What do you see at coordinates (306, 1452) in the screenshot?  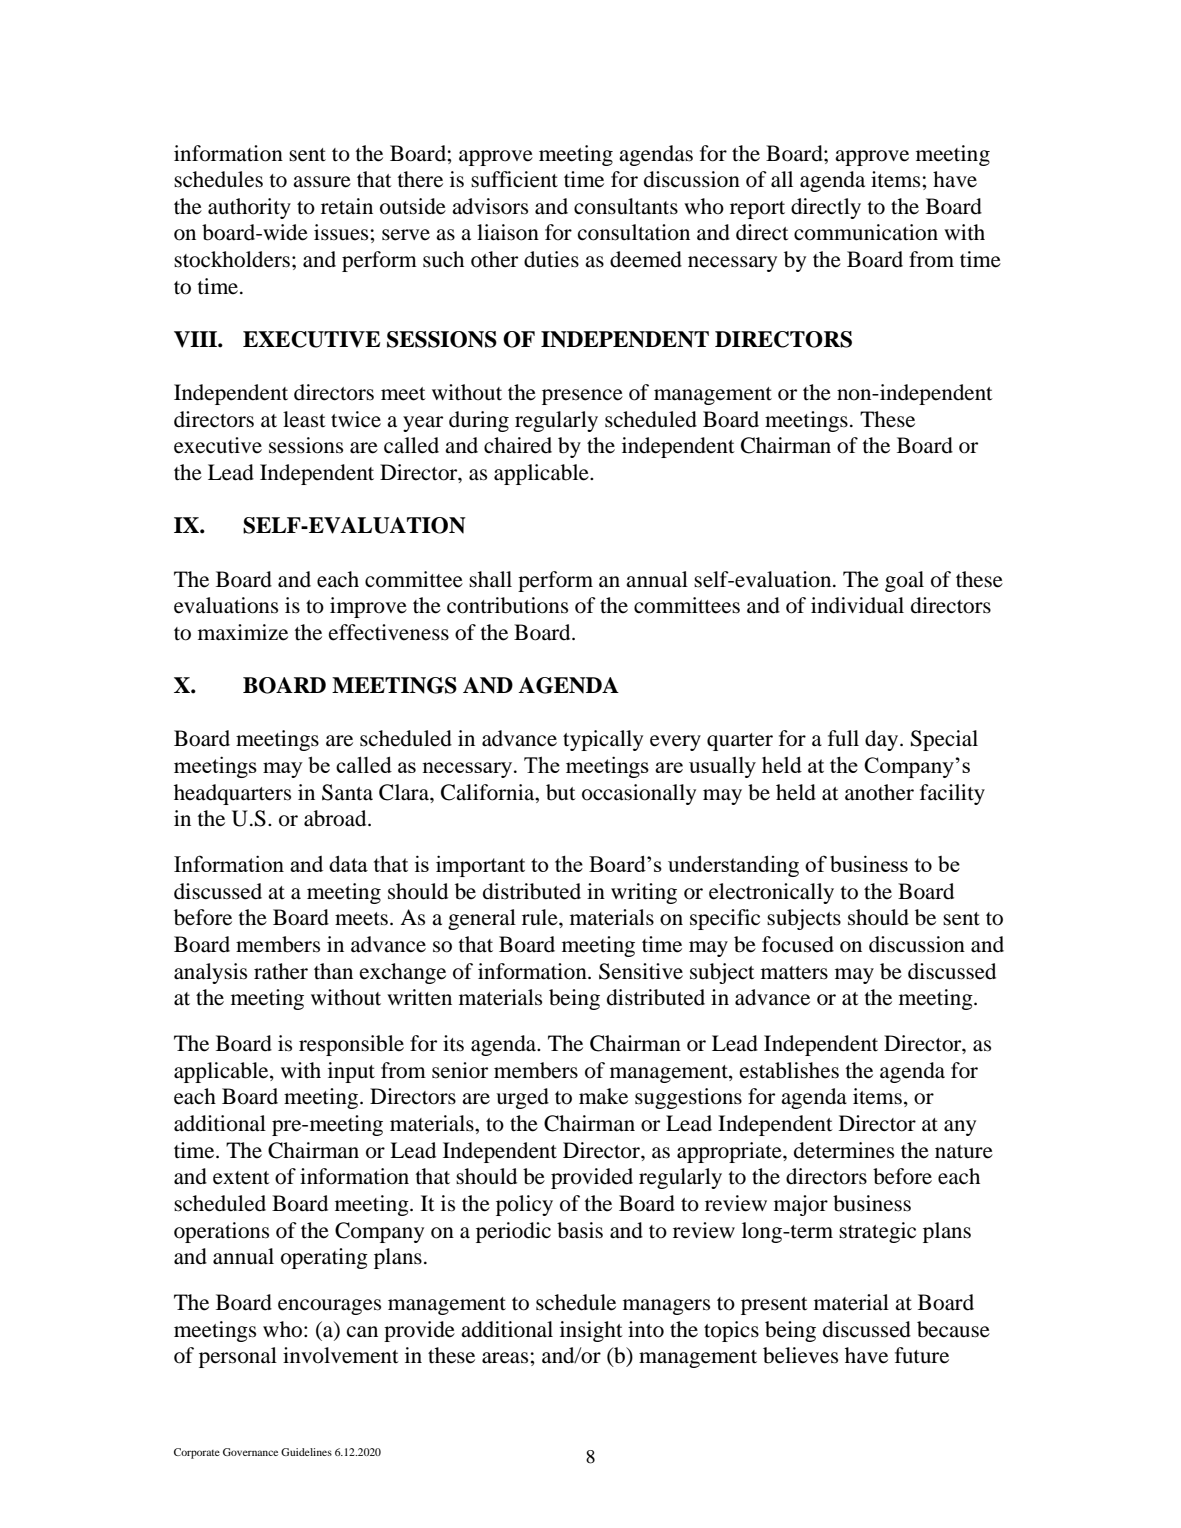 I see `Guidelines` at bounding box center [306, 1452].
